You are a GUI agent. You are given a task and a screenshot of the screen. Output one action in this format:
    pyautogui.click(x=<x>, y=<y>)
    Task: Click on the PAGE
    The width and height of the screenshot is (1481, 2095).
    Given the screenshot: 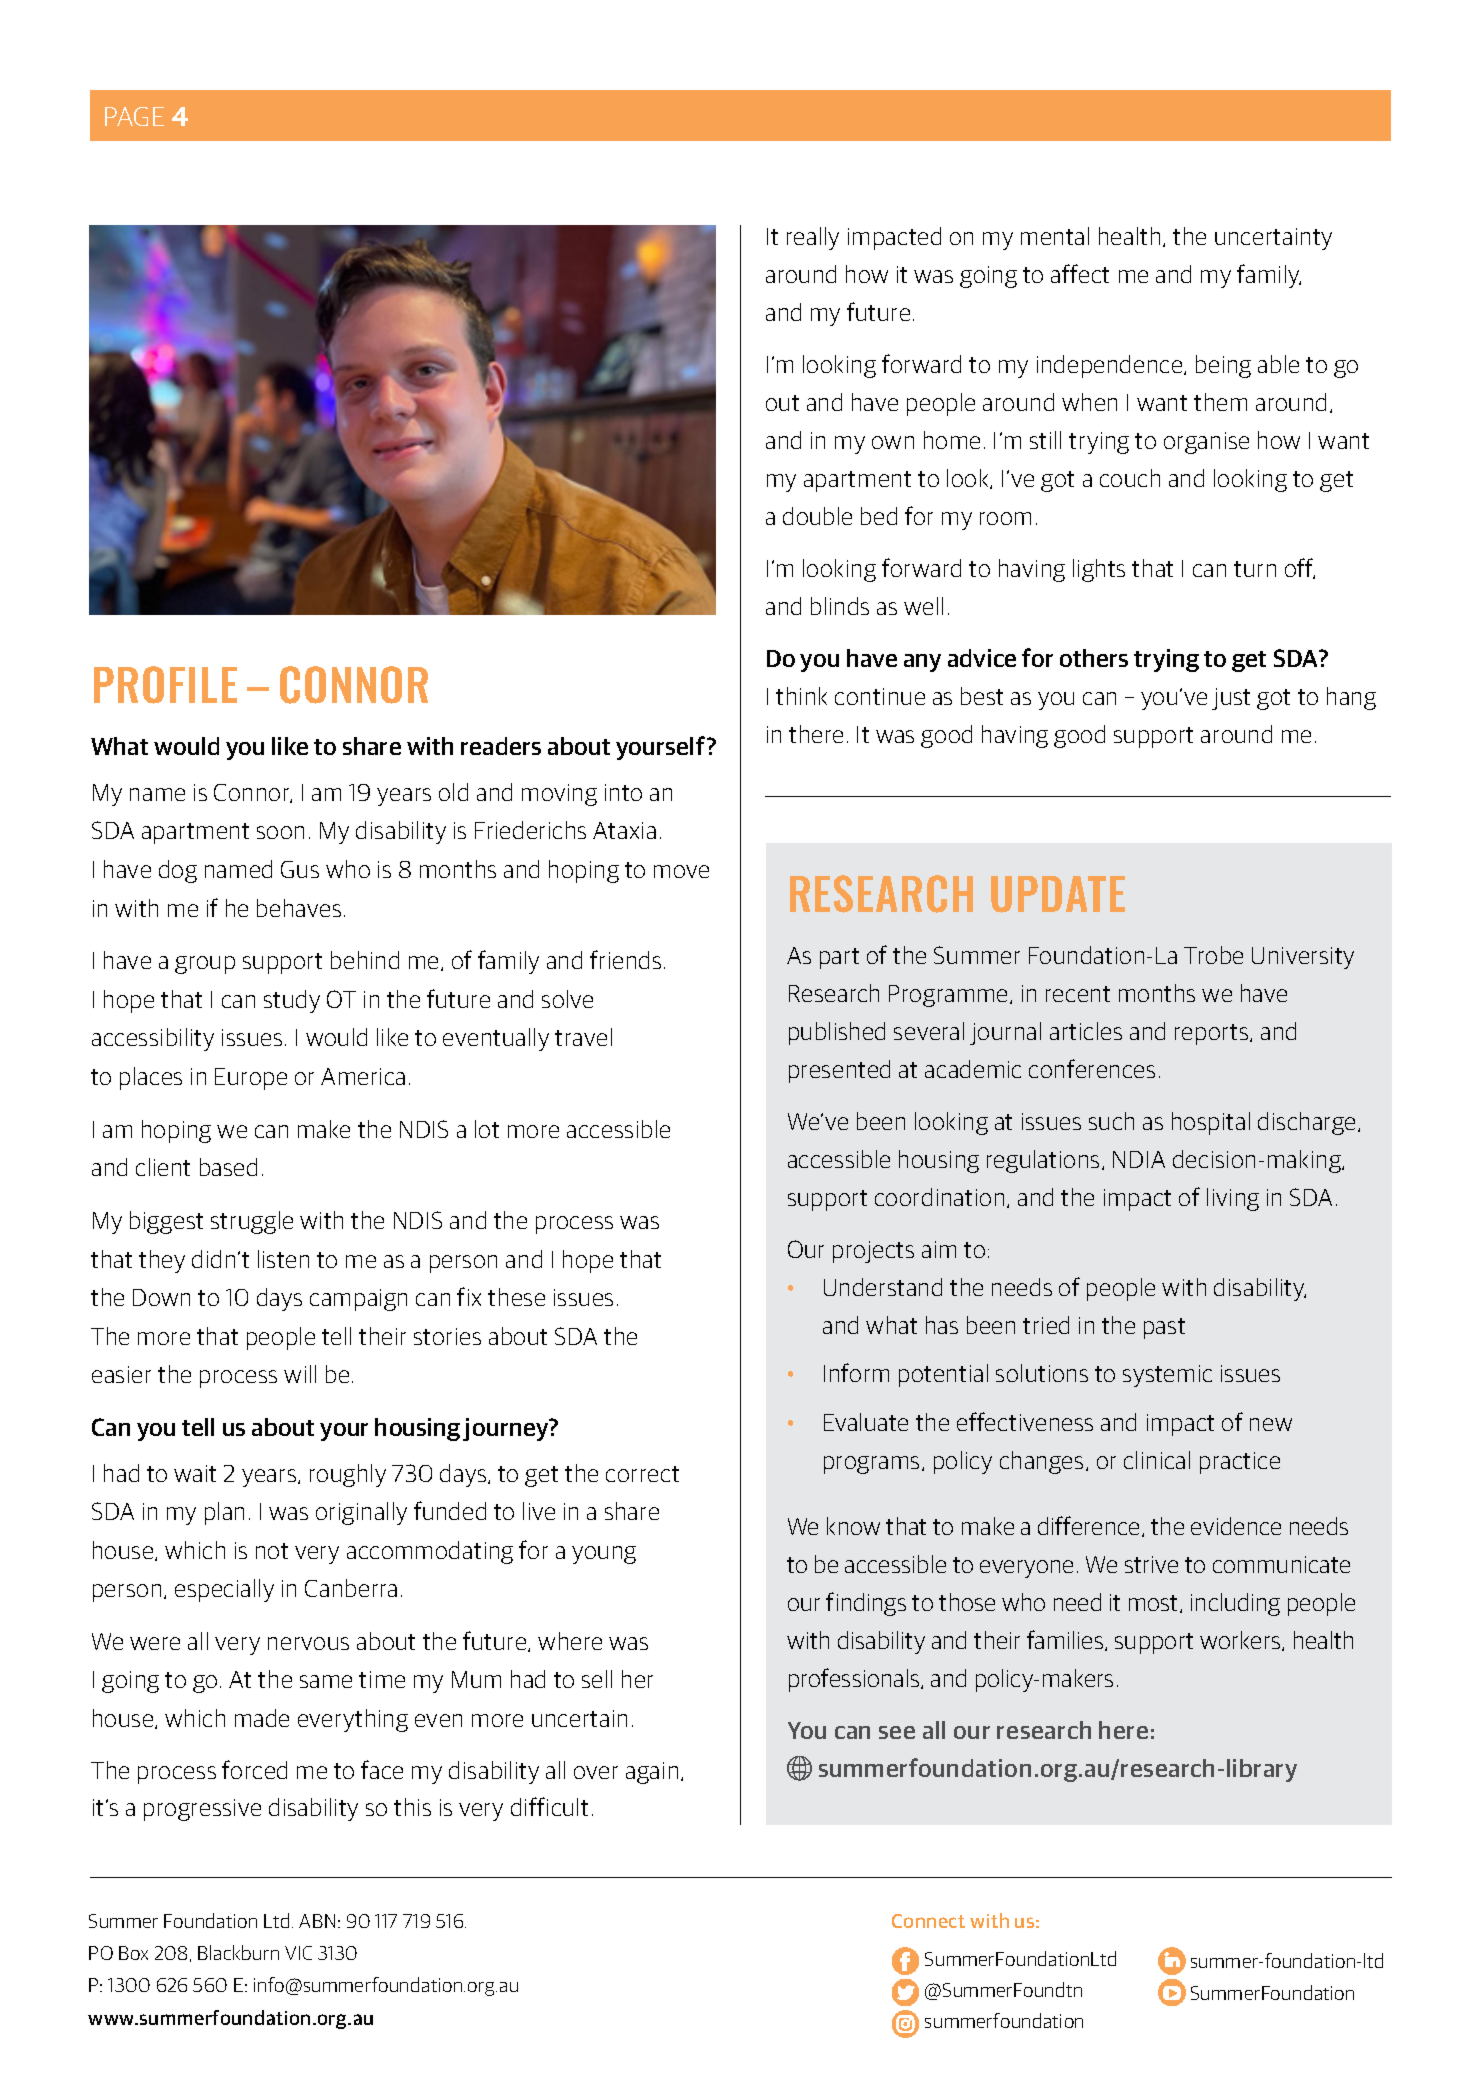 What is the action you would take?
    pyautogui.click(x=134, y=116)
